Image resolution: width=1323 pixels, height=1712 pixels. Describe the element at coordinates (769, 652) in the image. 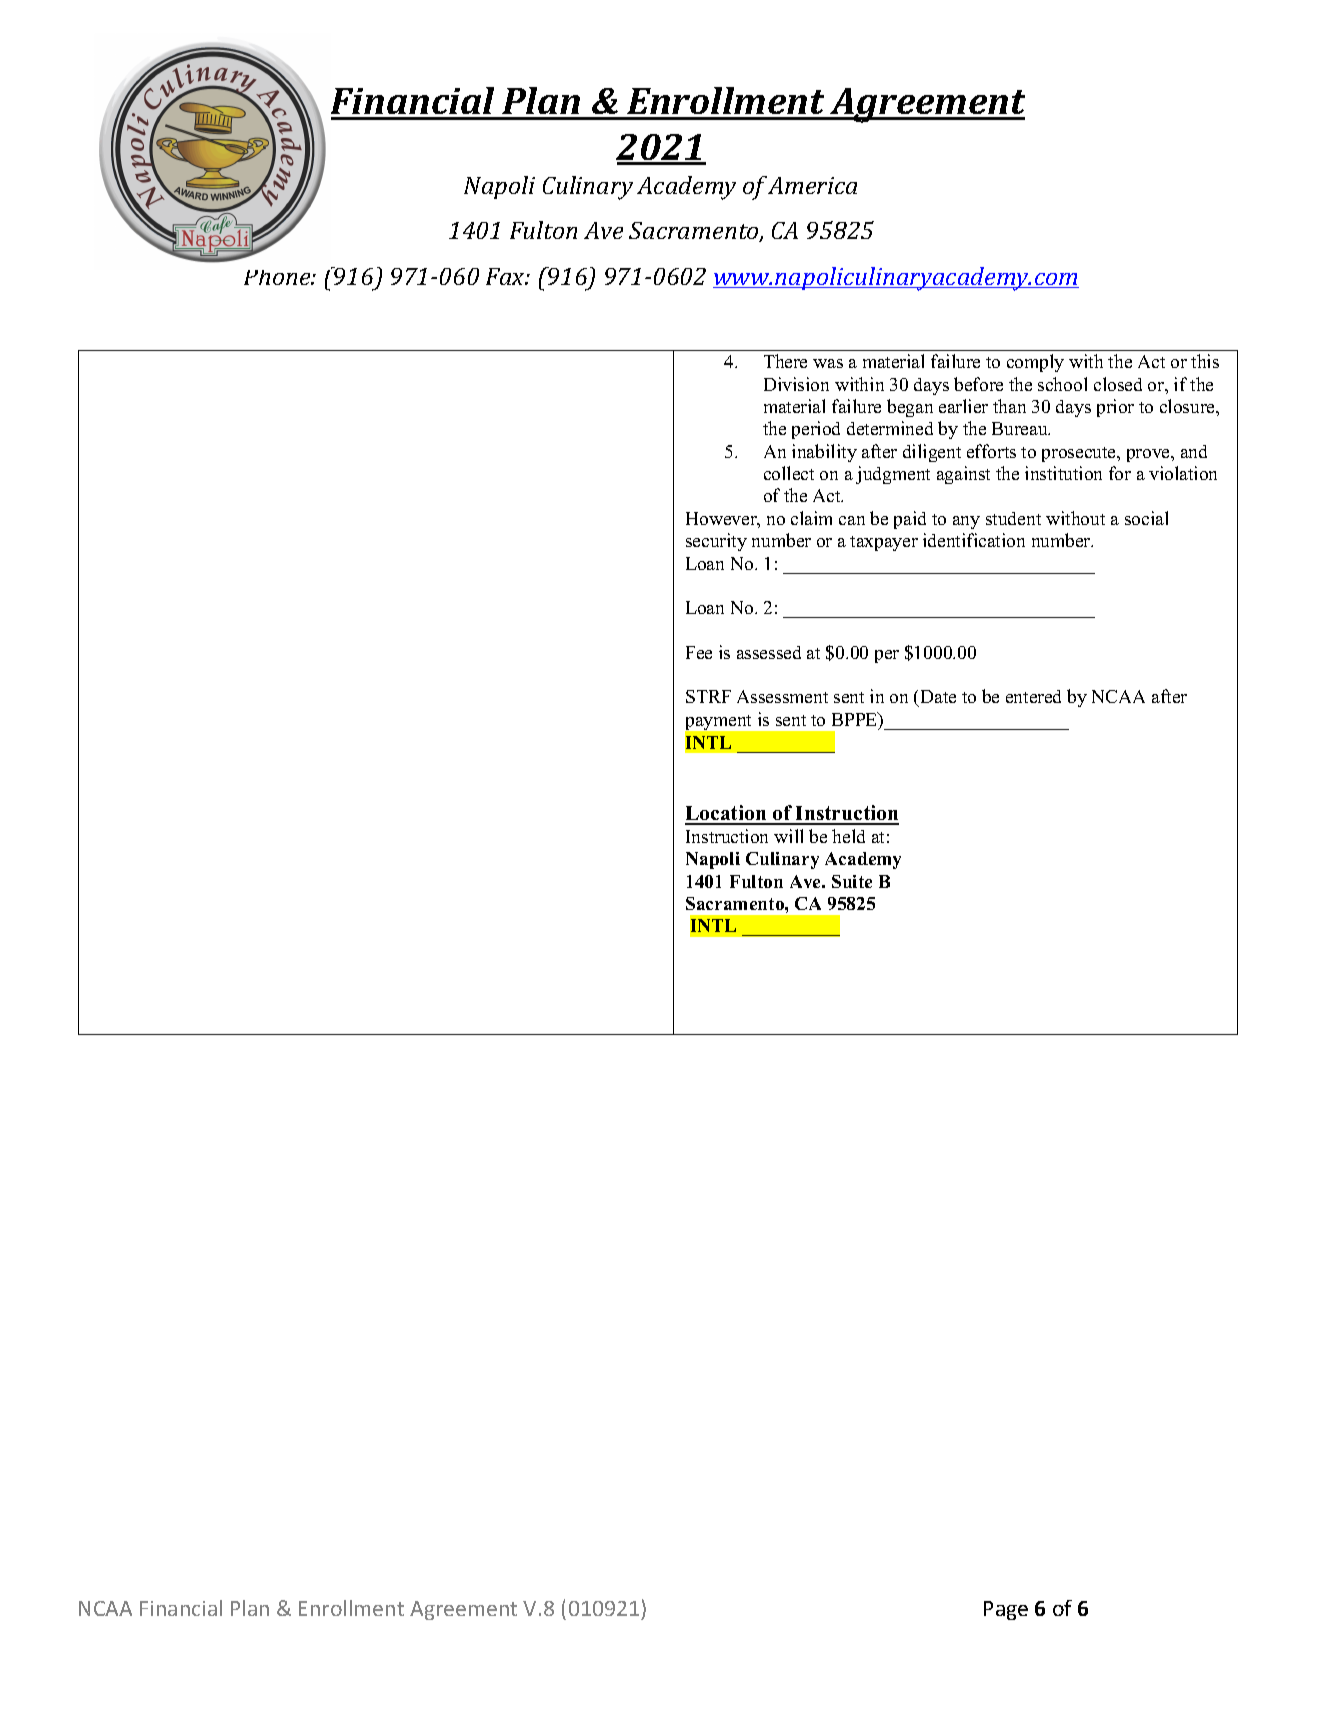

I see `assessed` at that location.
